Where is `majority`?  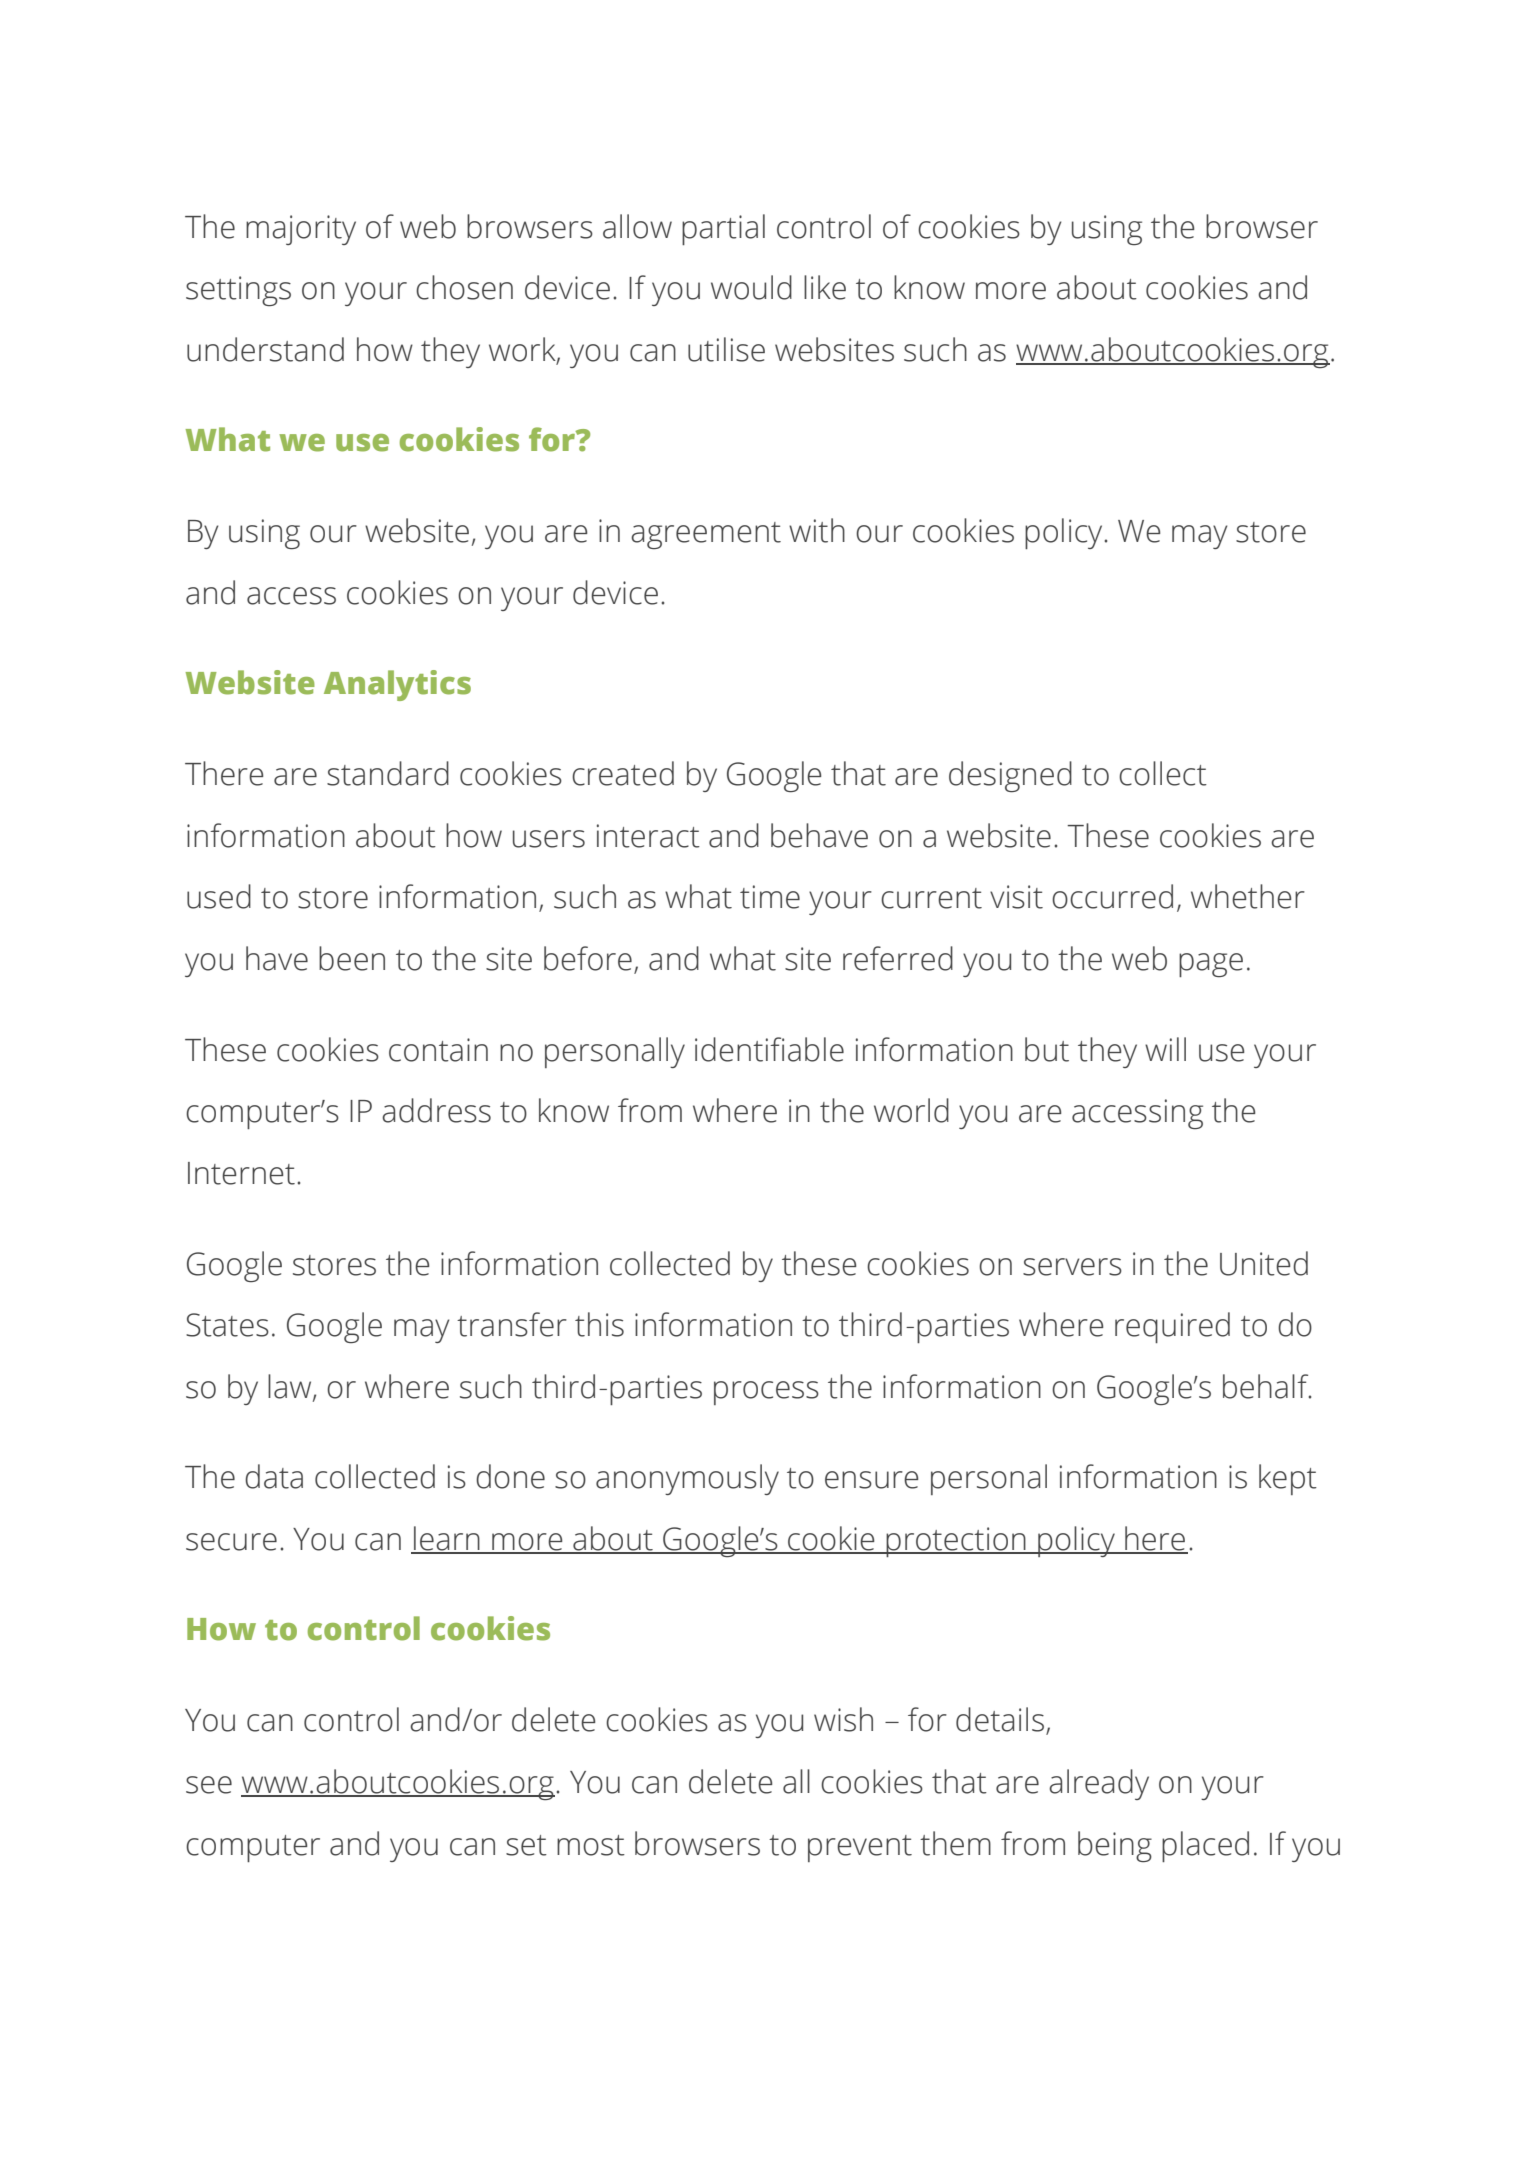 majority is located at coordinates (301, 230).
